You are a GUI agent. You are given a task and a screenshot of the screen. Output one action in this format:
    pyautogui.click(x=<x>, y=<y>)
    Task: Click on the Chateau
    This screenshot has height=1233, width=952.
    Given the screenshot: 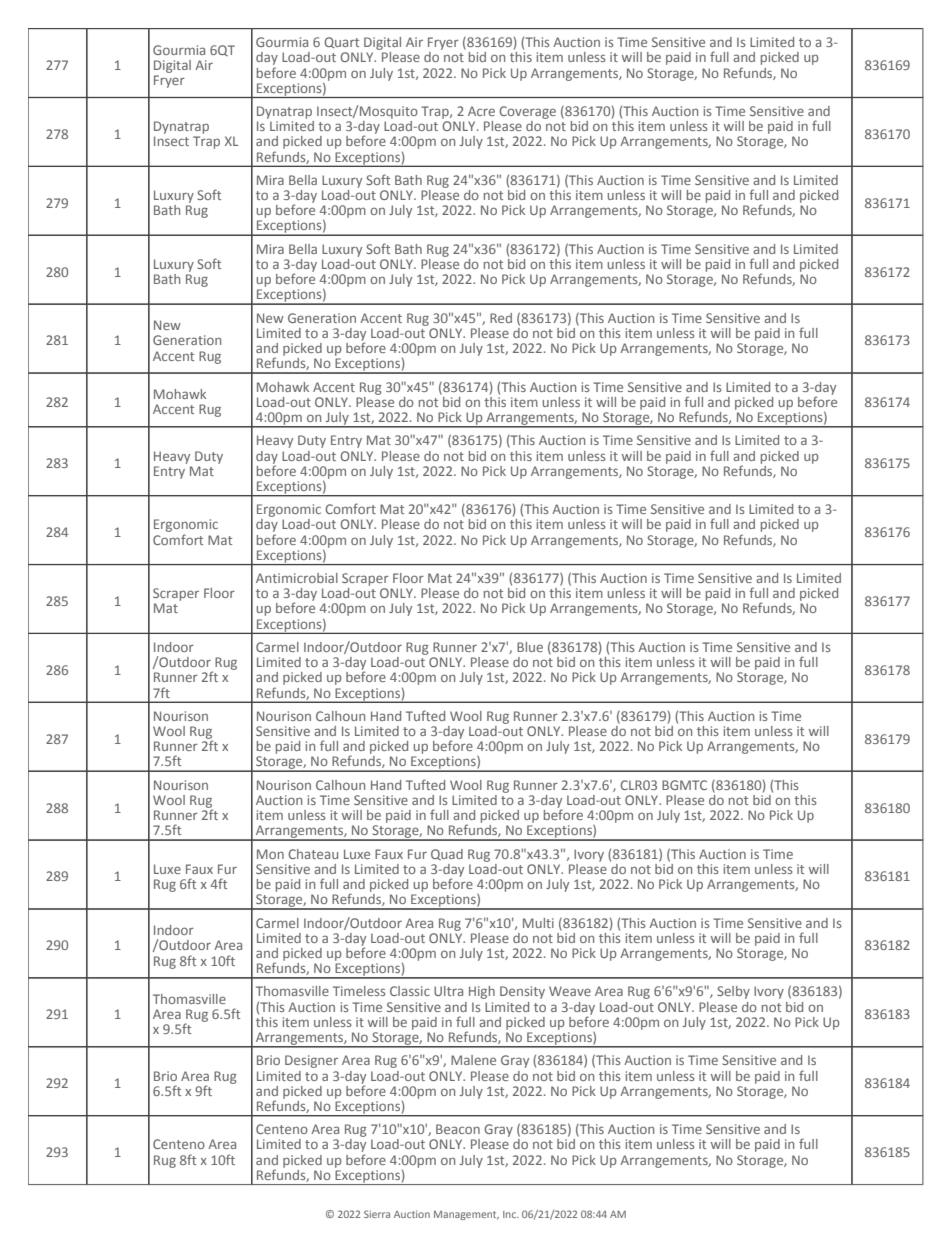 What is the action you would take?
    pyautogui.click(x=313, y=854)
